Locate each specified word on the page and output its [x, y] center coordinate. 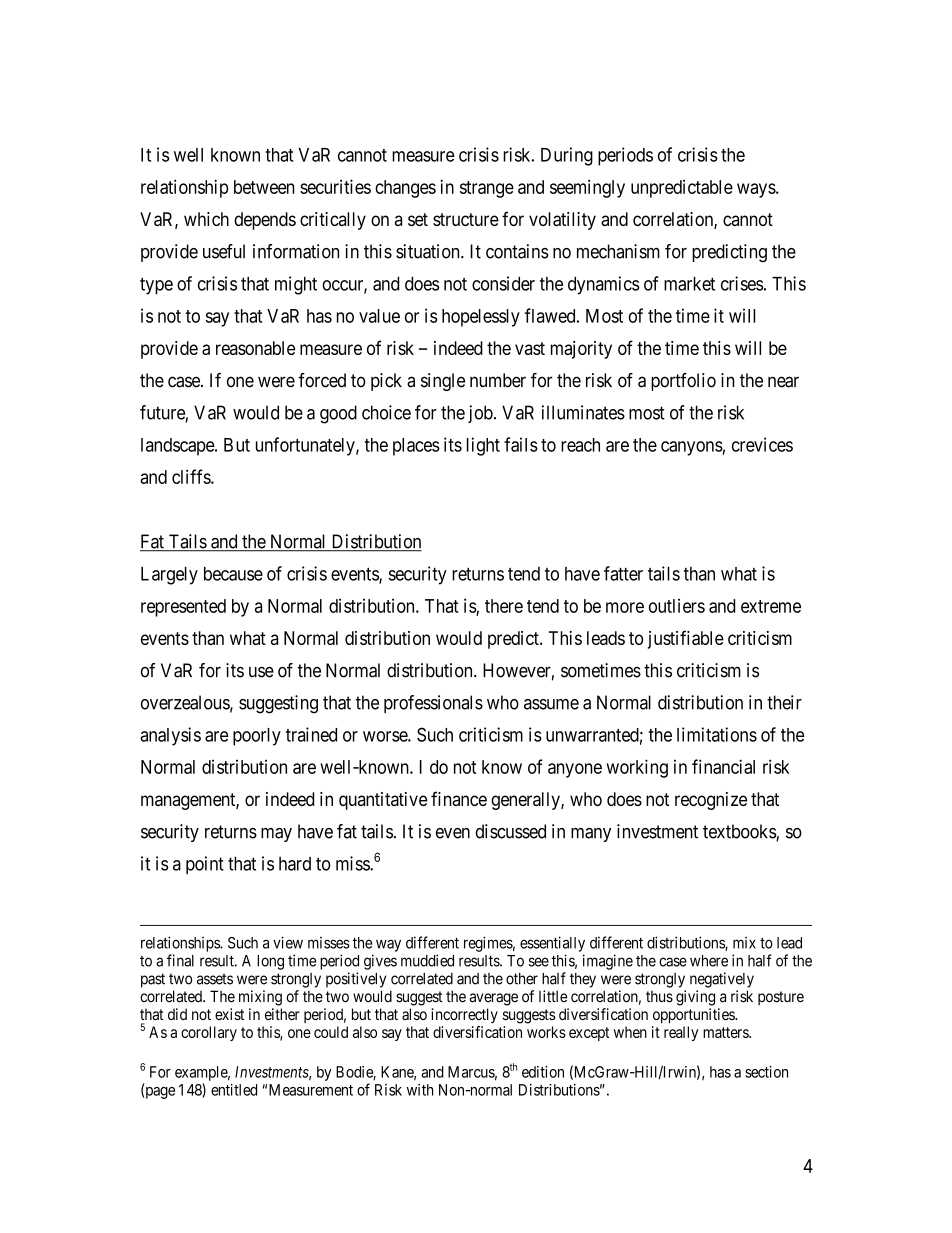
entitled [234, 1090]
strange [487, 189]
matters [726, 1032]
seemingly [587, 189]
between [264, 187]
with [420, 1090]
